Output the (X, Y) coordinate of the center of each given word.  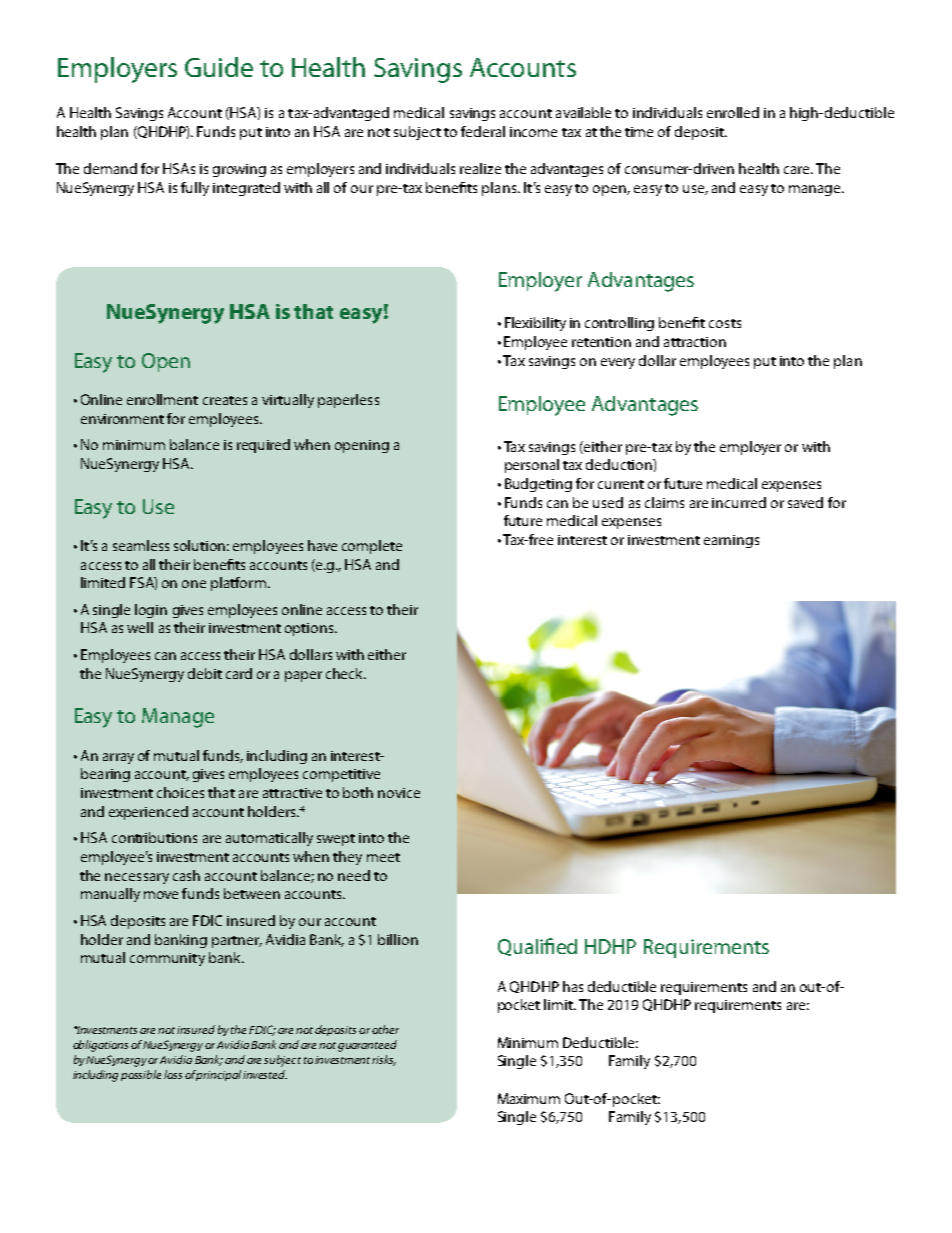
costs (725, 323)
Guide (219, 67)
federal (483, 131)
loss (173, 1074)
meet (383, 857)
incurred (739, 502)
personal (532, 466)
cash (186, 875)
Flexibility (535, 324)
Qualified (537, 947)
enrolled (733, 112)
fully (195, 189)
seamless (141, 545)
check (346, 673)
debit (205, 673)
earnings (731, 541)
